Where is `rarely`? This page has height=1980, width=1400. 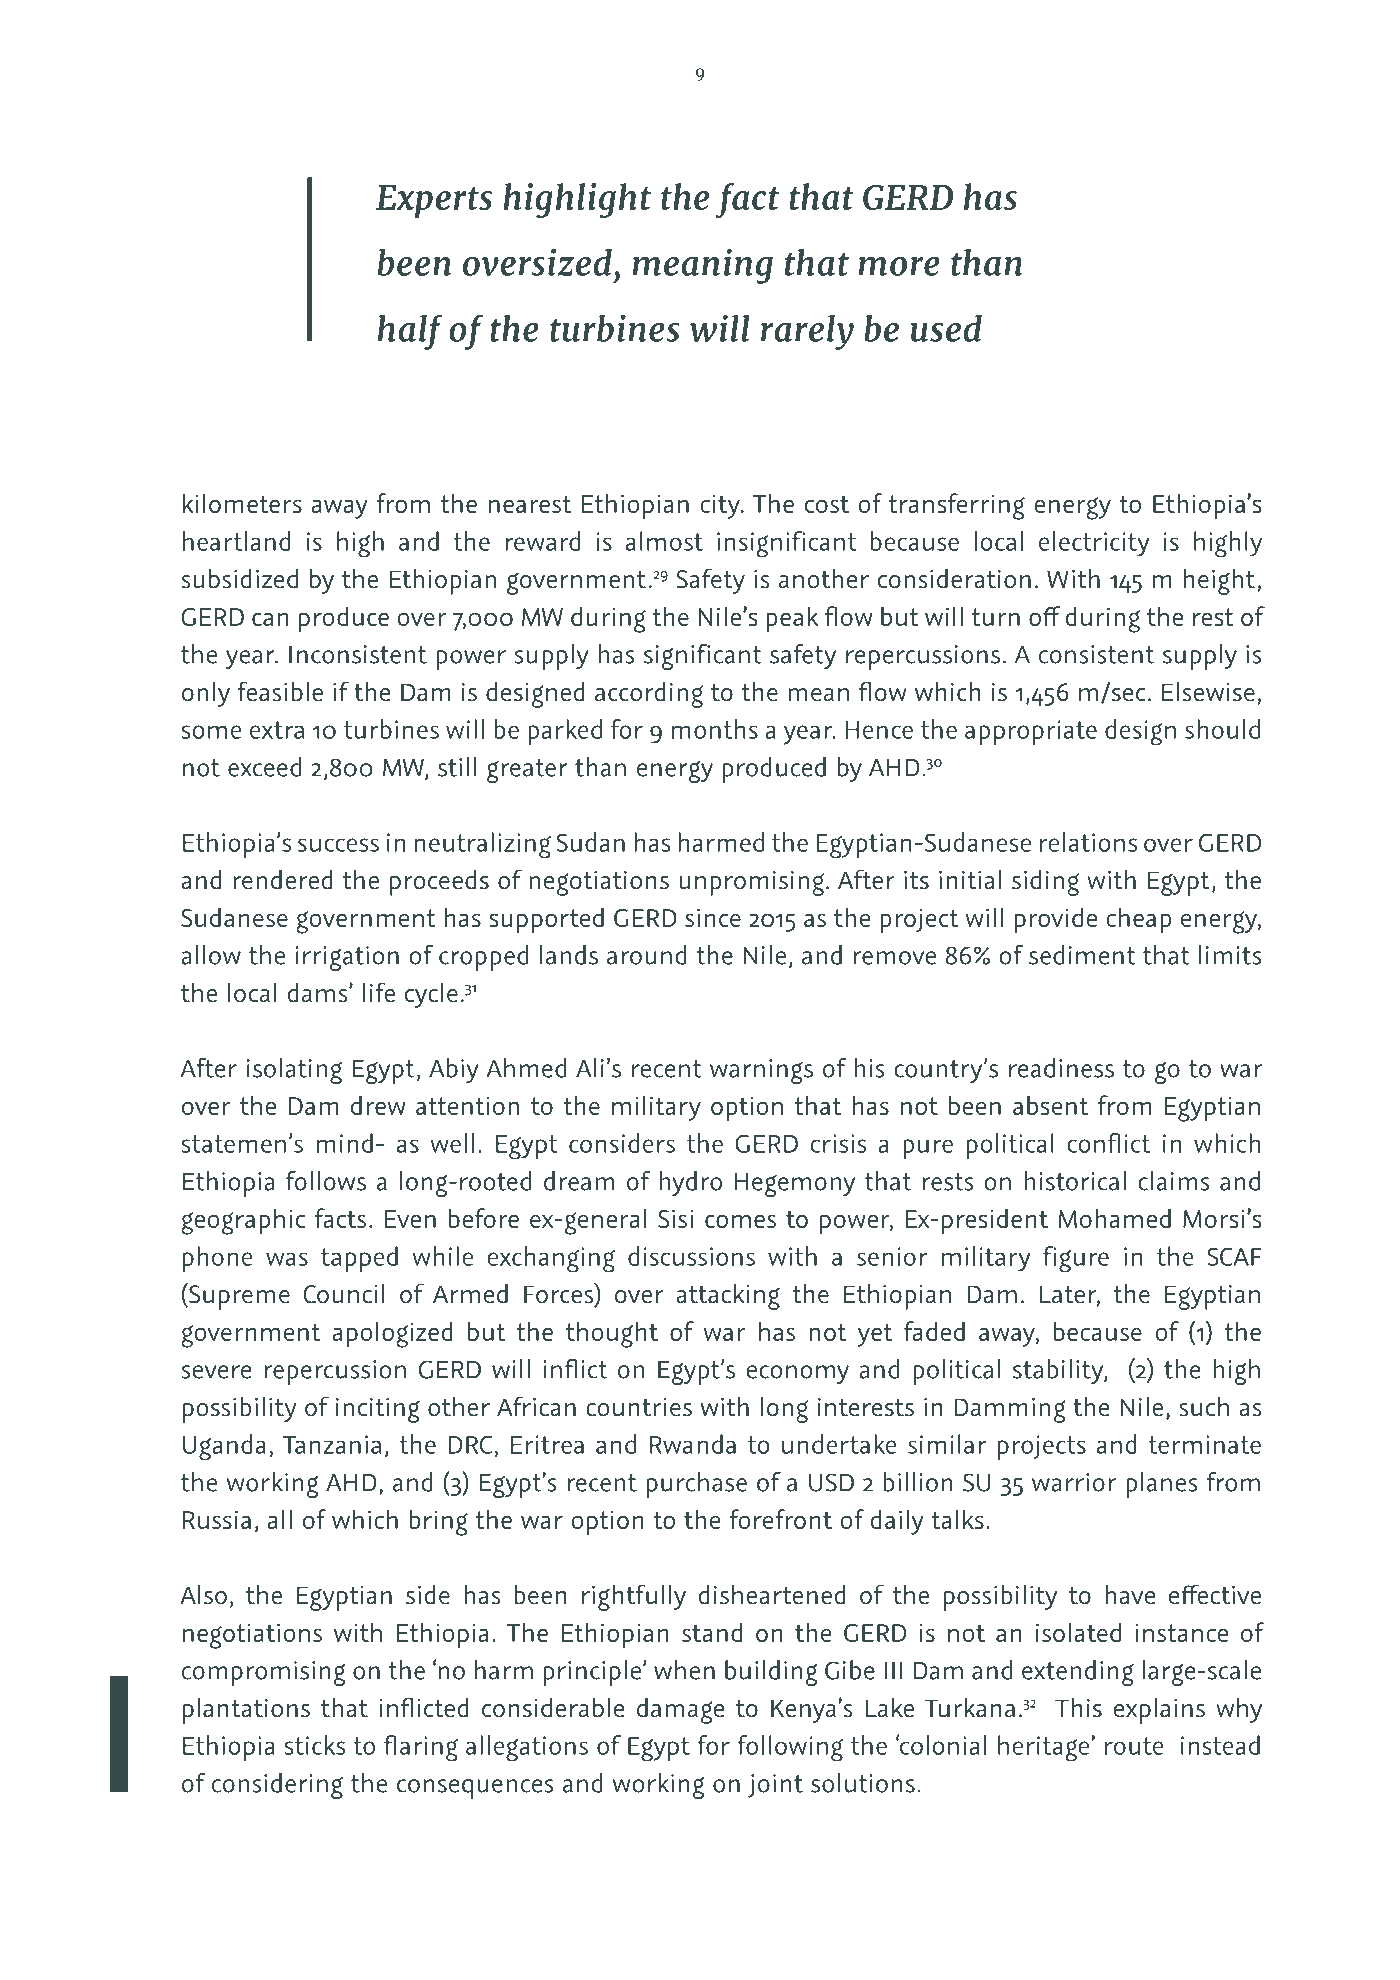
rarely is located at coordinates (807, 332).
